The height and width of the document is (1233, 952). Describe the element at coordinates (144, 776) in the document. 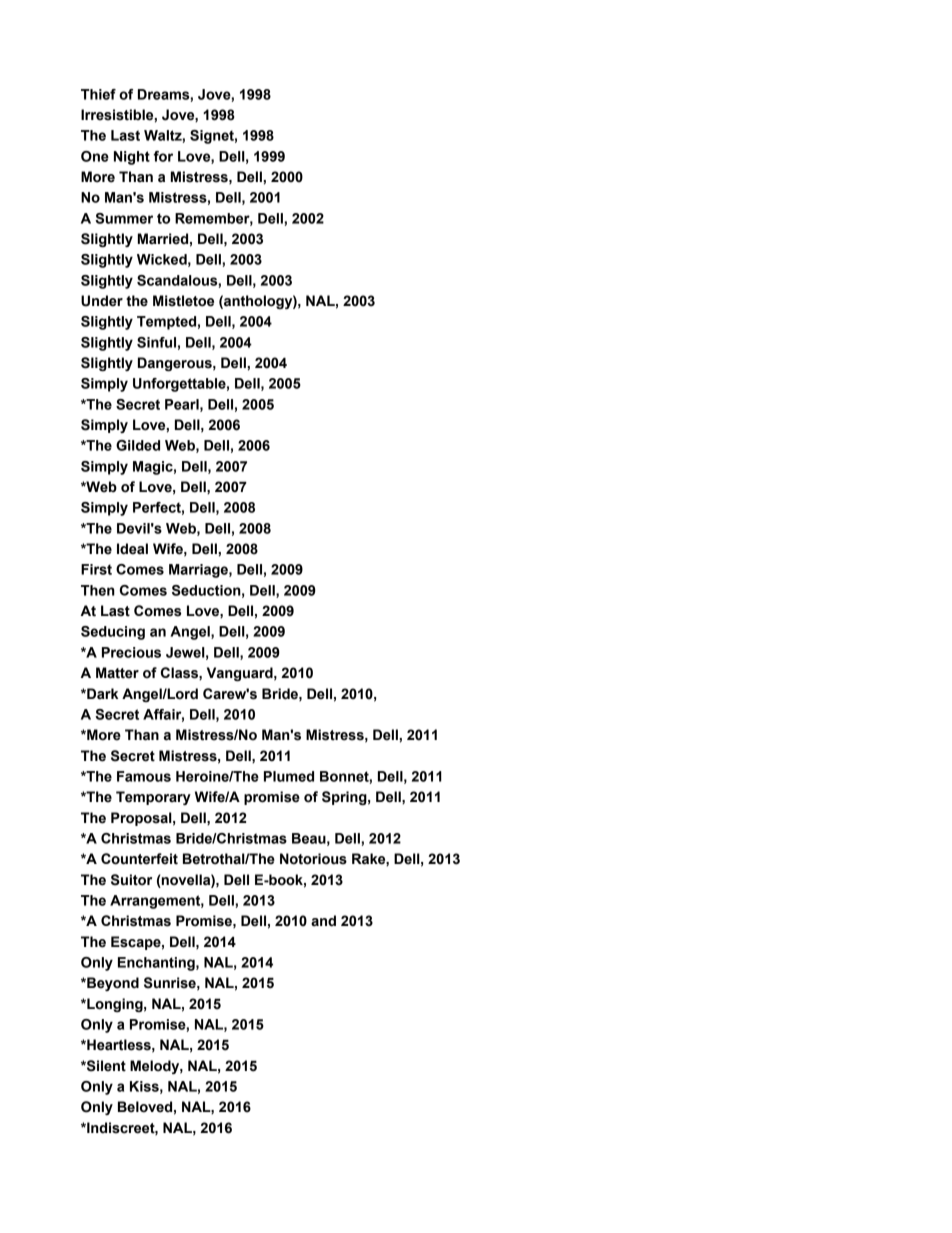

I see `Famous` at that location.
